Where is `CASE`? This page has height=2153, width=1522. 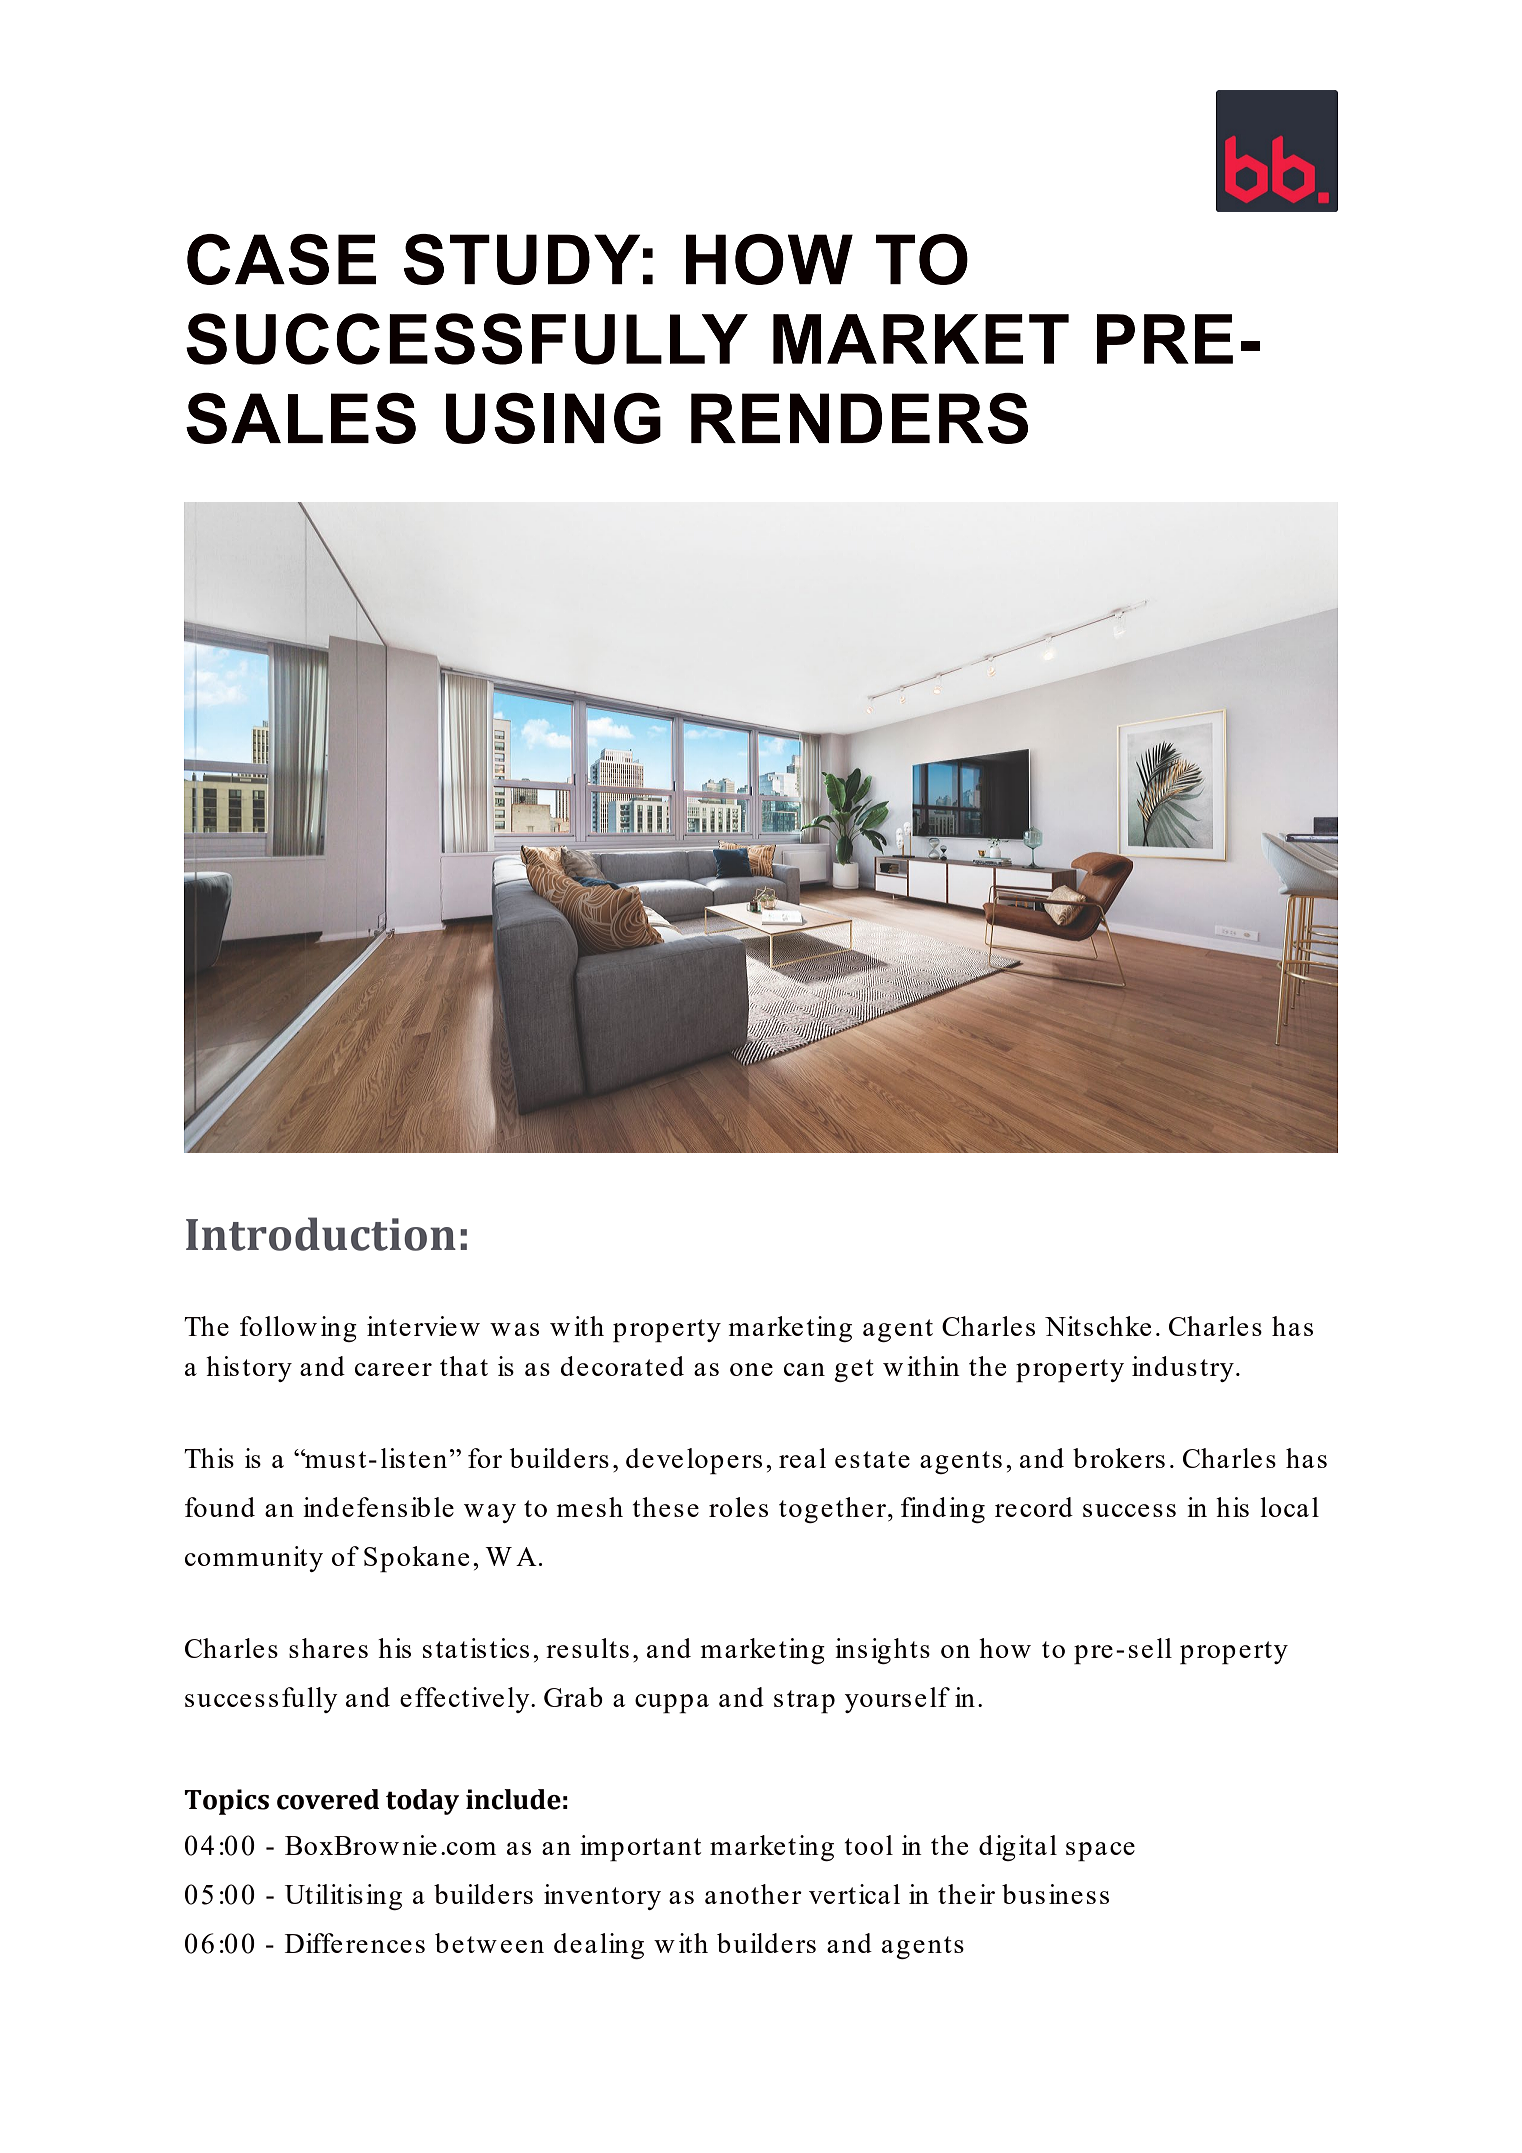
CASE is located at coordinates (281, 259).
